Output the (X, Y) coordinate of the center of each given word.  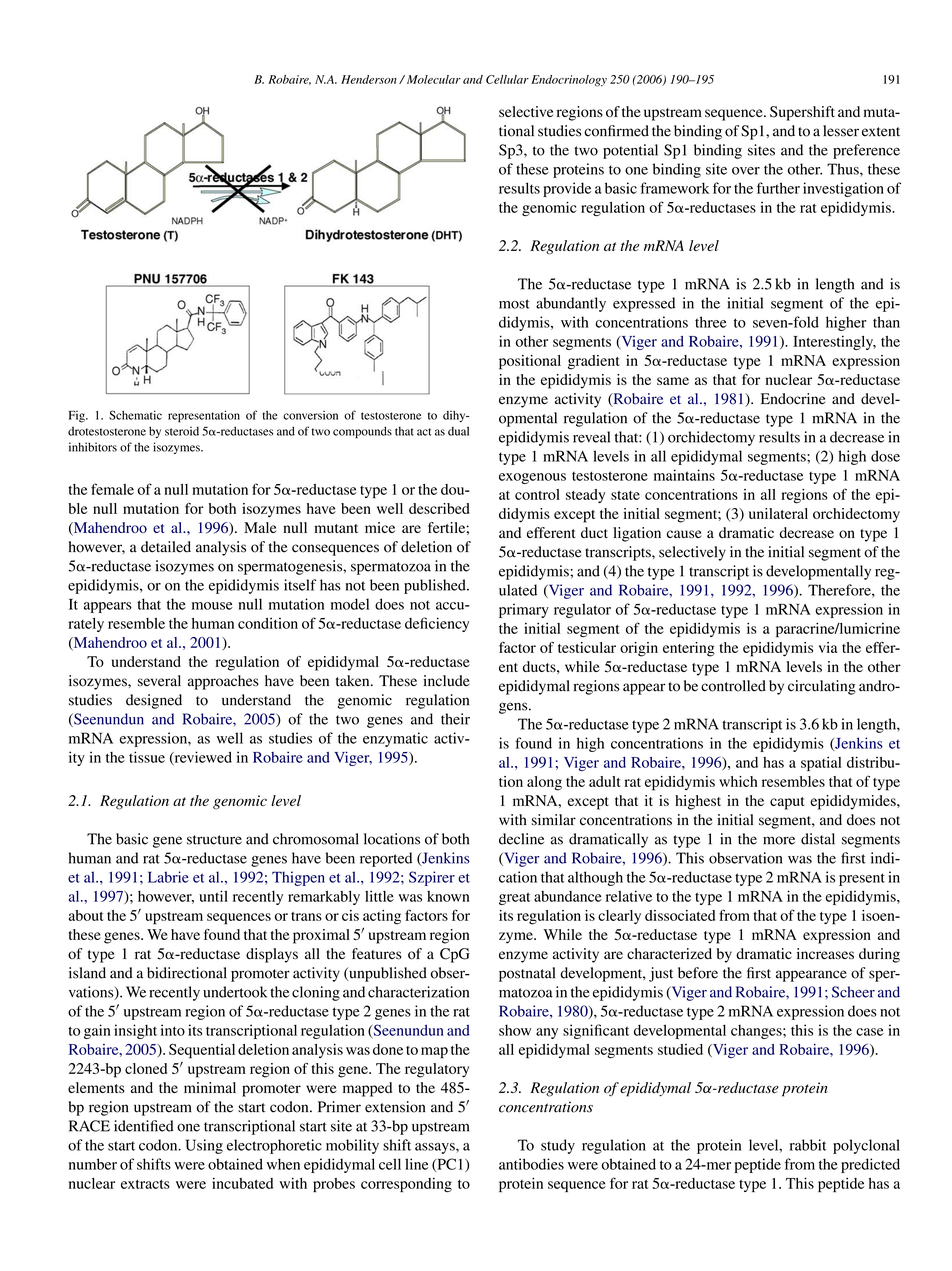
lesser (841, 131)
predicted (870, 1165)
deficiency (437, 624)
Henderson (369, 79)
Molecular (432, 79)
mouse (212, 606)
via (828, 647)
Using (204, 1146)
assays (436, 1148)
